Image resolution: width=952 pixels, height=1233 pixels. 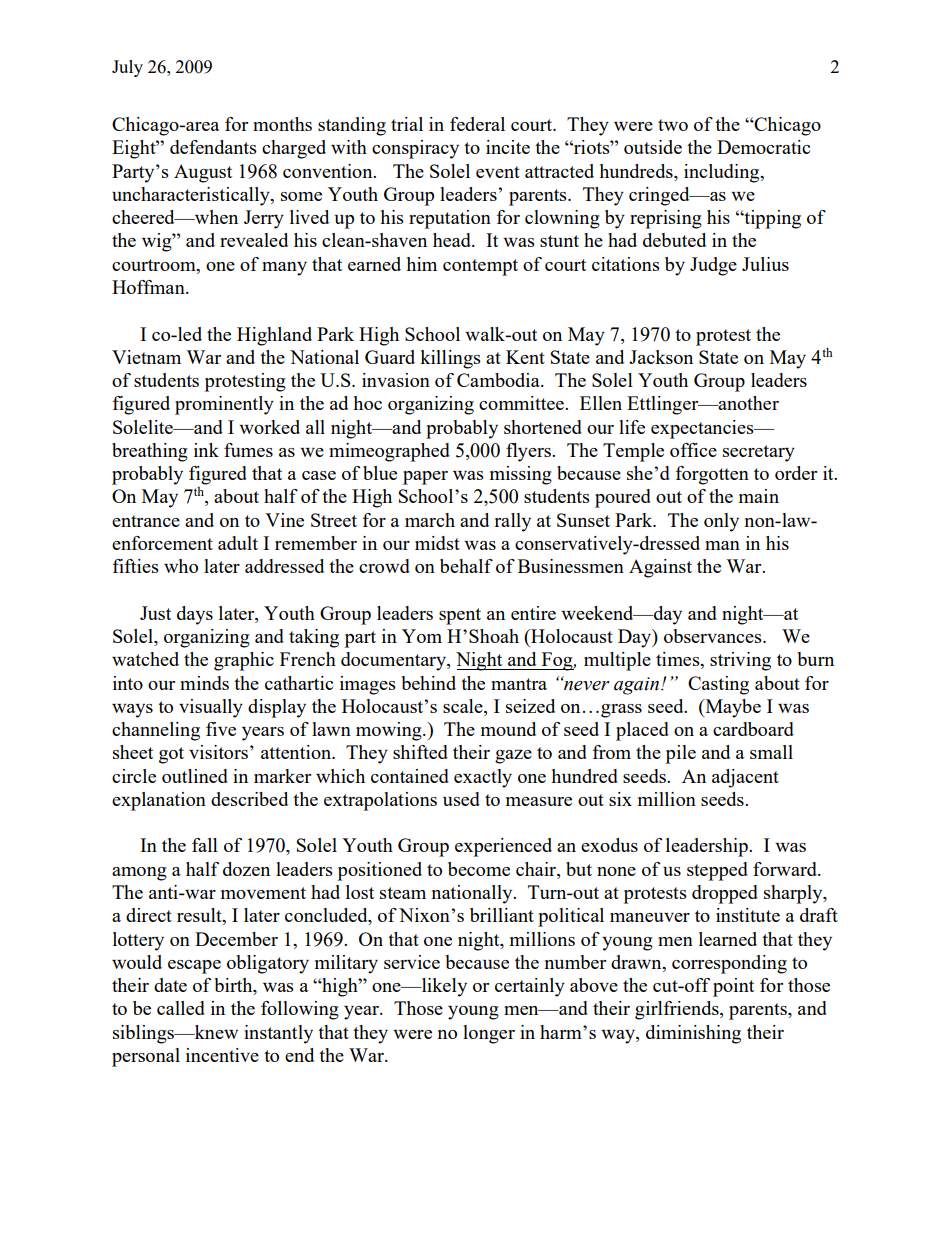 What do you see at coordinates (673, 125) in the page?
I see `two` at bounding box center [673, 125].
